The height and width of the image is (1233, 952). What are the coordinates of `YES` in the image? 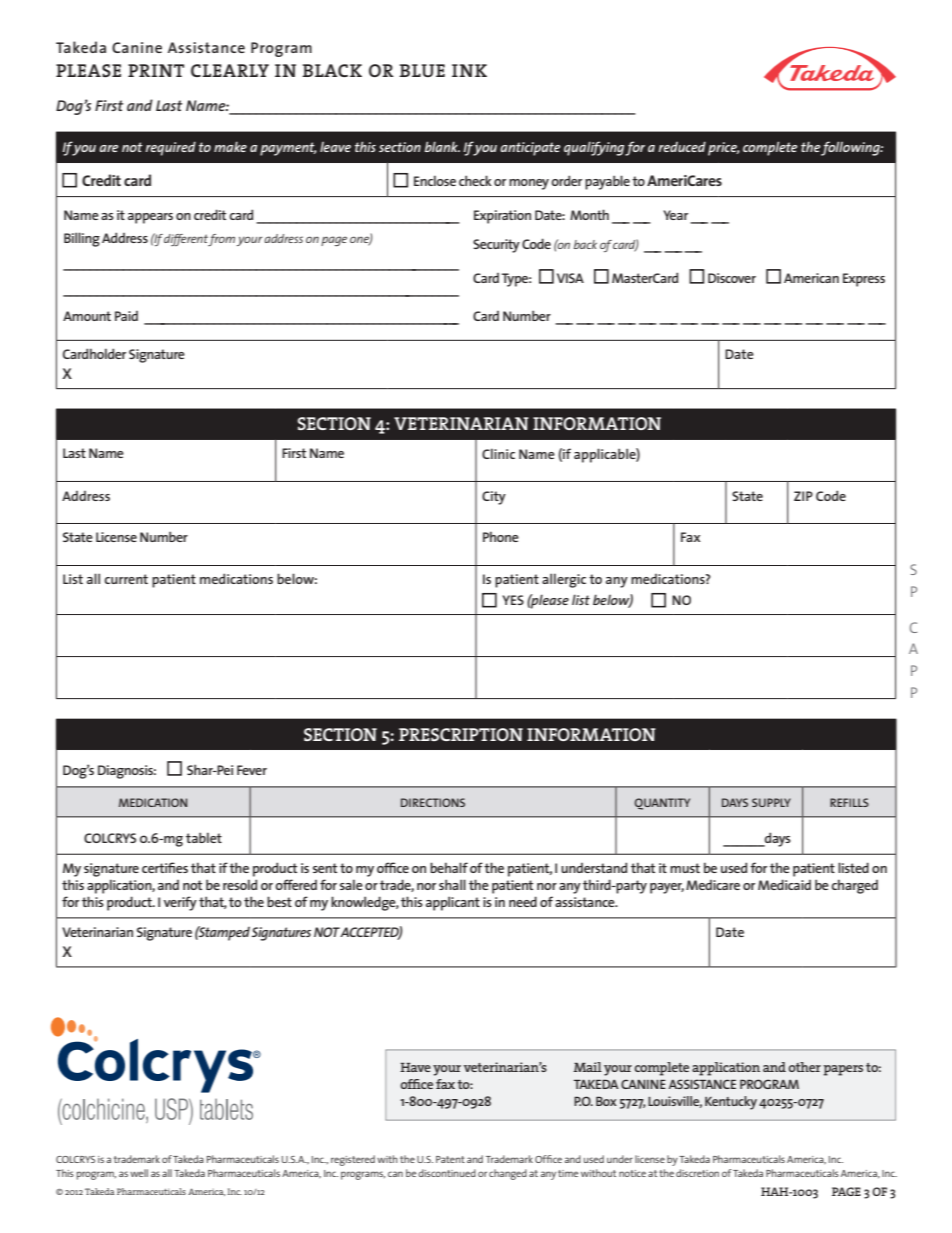 It's located at (513, 600).
